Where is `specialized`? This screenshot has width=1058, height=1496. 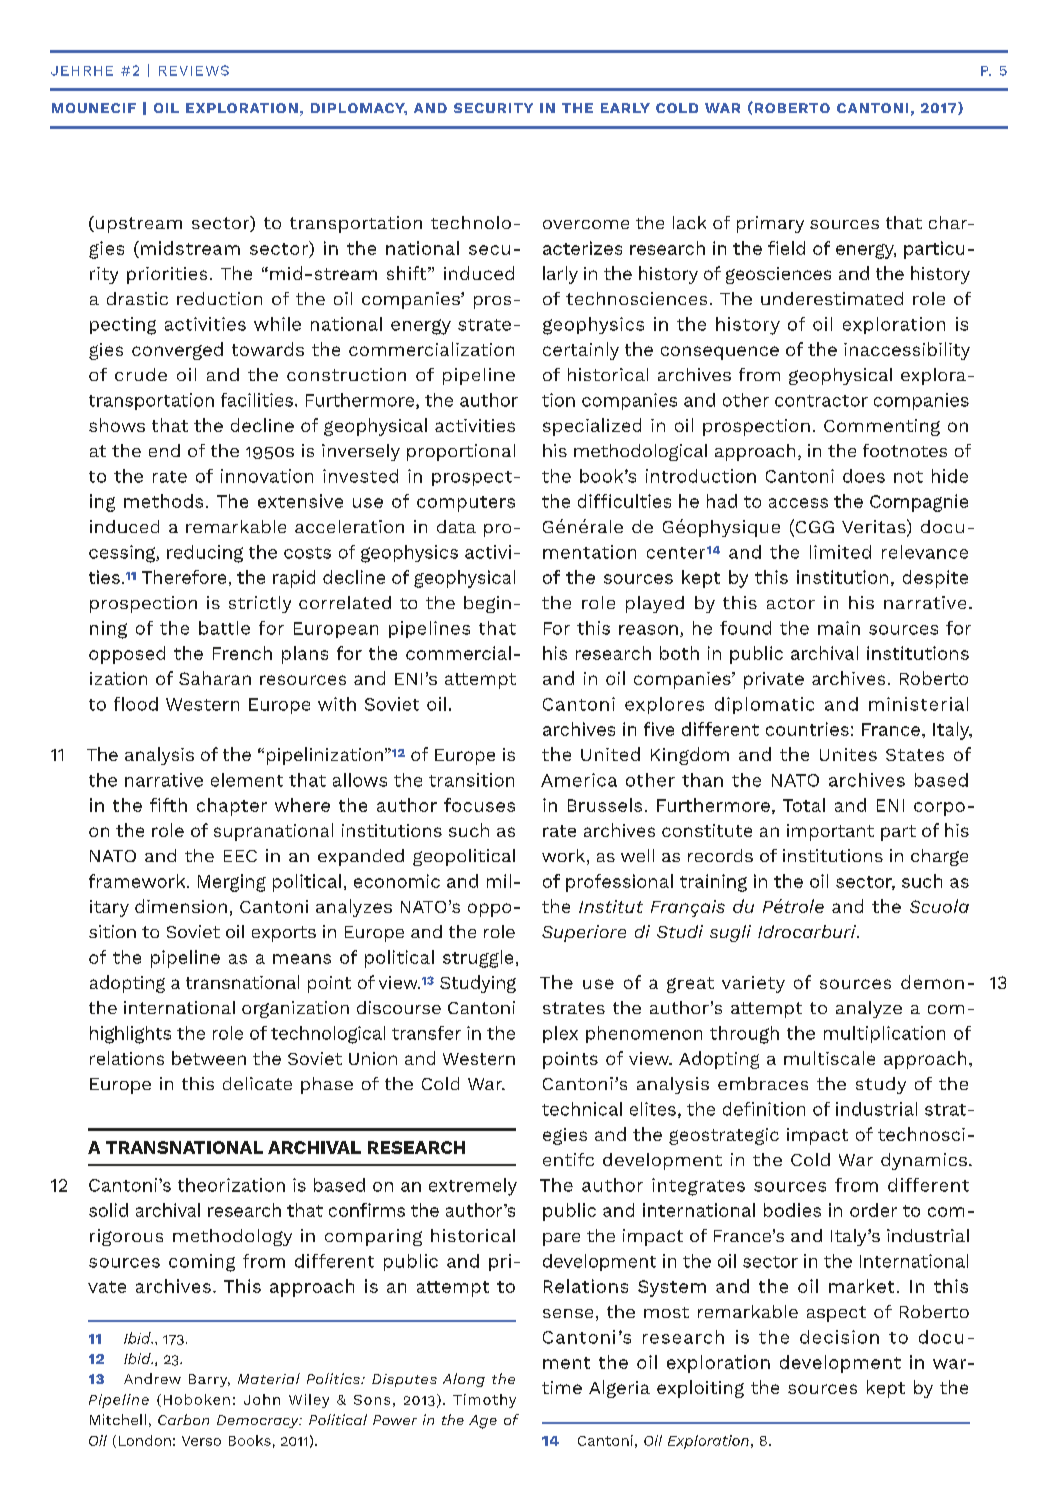 specialized is located at coordinates (592, 427).
